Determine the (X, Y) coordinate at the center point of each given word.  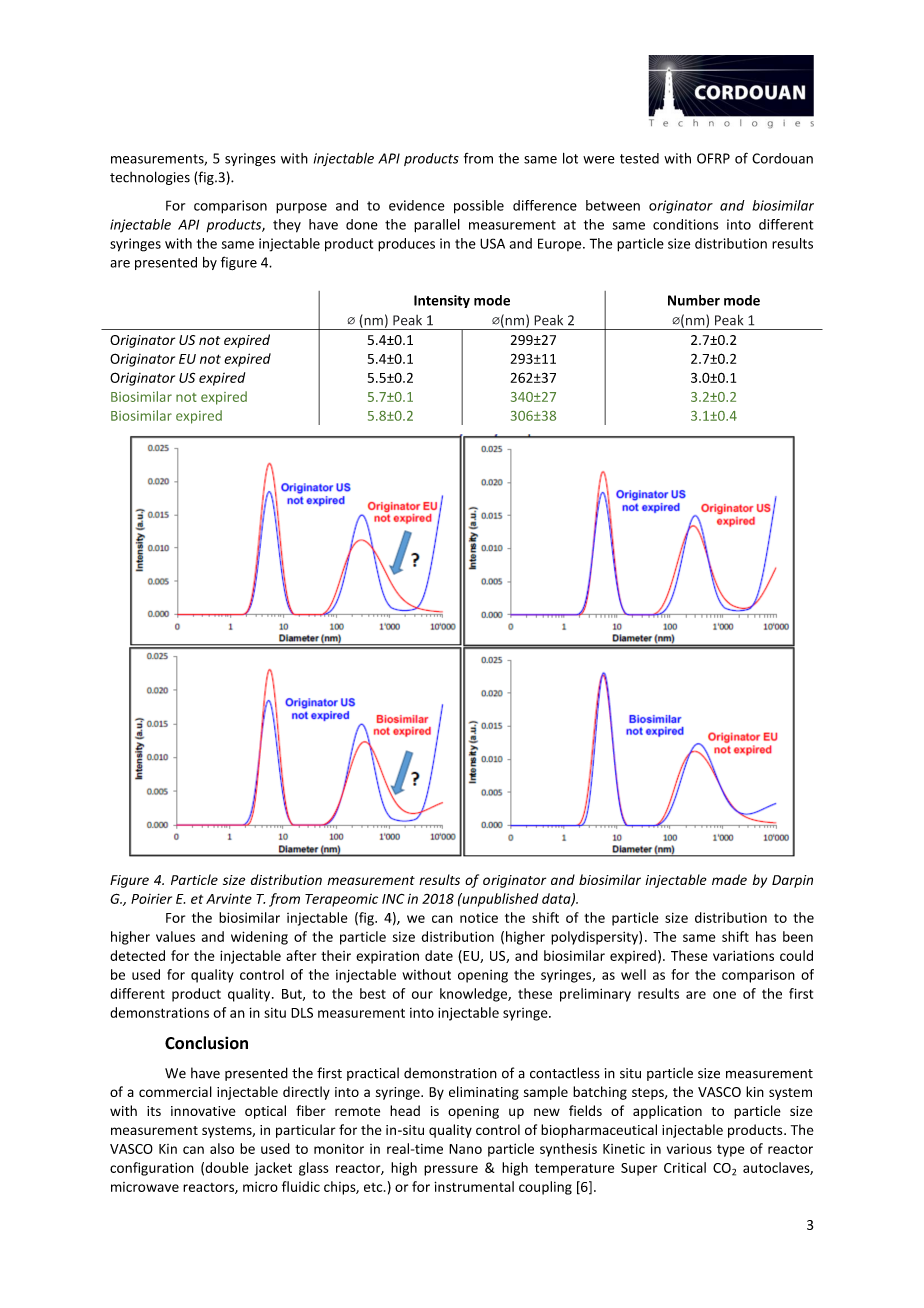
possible (479, 207)
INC (393, 899)
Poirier (151, 899)
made (729, 879)
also (222, 1148)
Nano (465, 1149)
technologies (150, 178)
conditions (686, 224)
